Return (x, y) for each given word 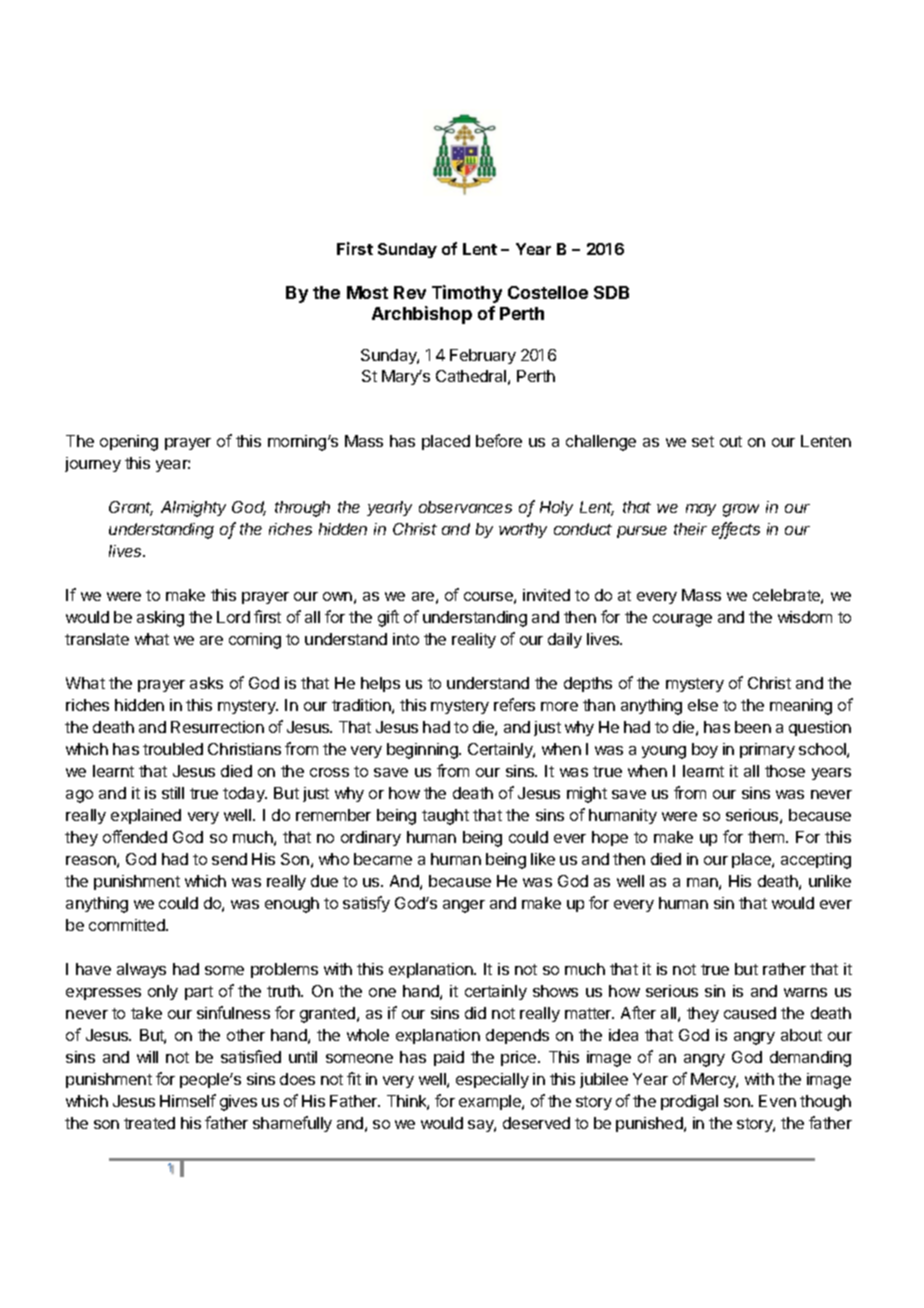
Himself (188, 1100)
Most (367, 292)
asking (160, 619)
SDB (611, 292)
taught (445, 817)
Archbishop (422, 315)
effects (736, 530)
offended (135, 836)
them (767, 837)
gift (388, 618)
